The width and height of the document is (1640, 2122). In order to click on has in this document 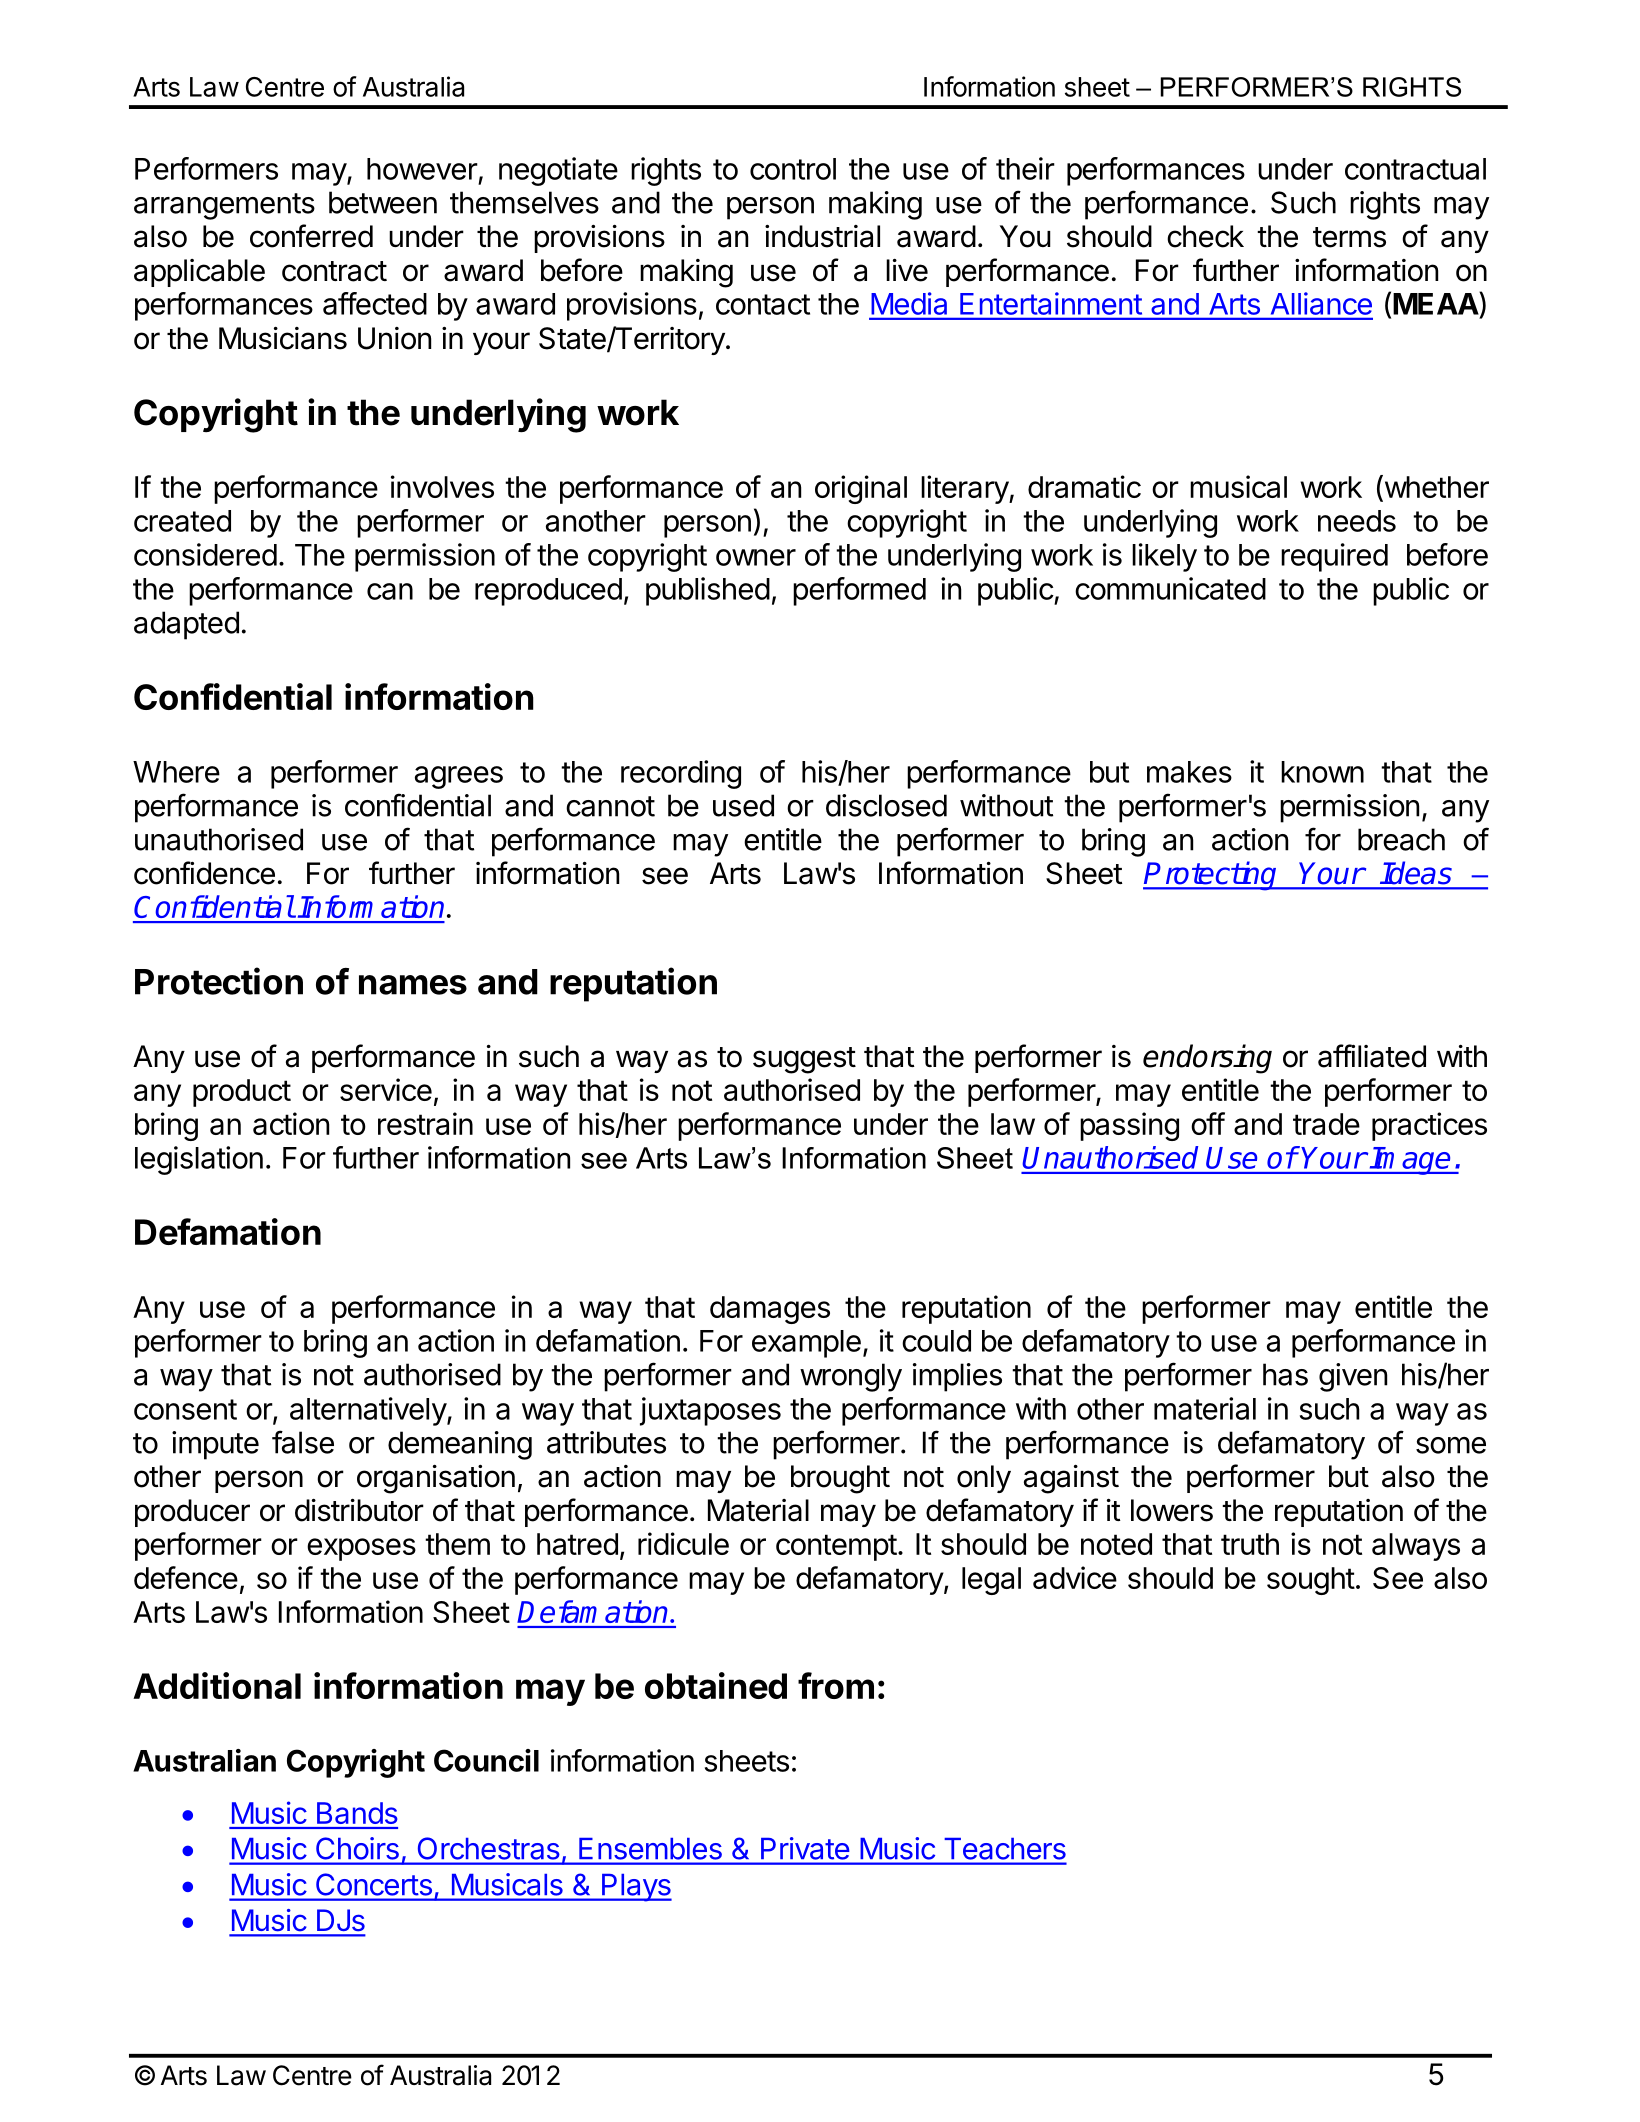, I will do `click(1285, 1374)`.
